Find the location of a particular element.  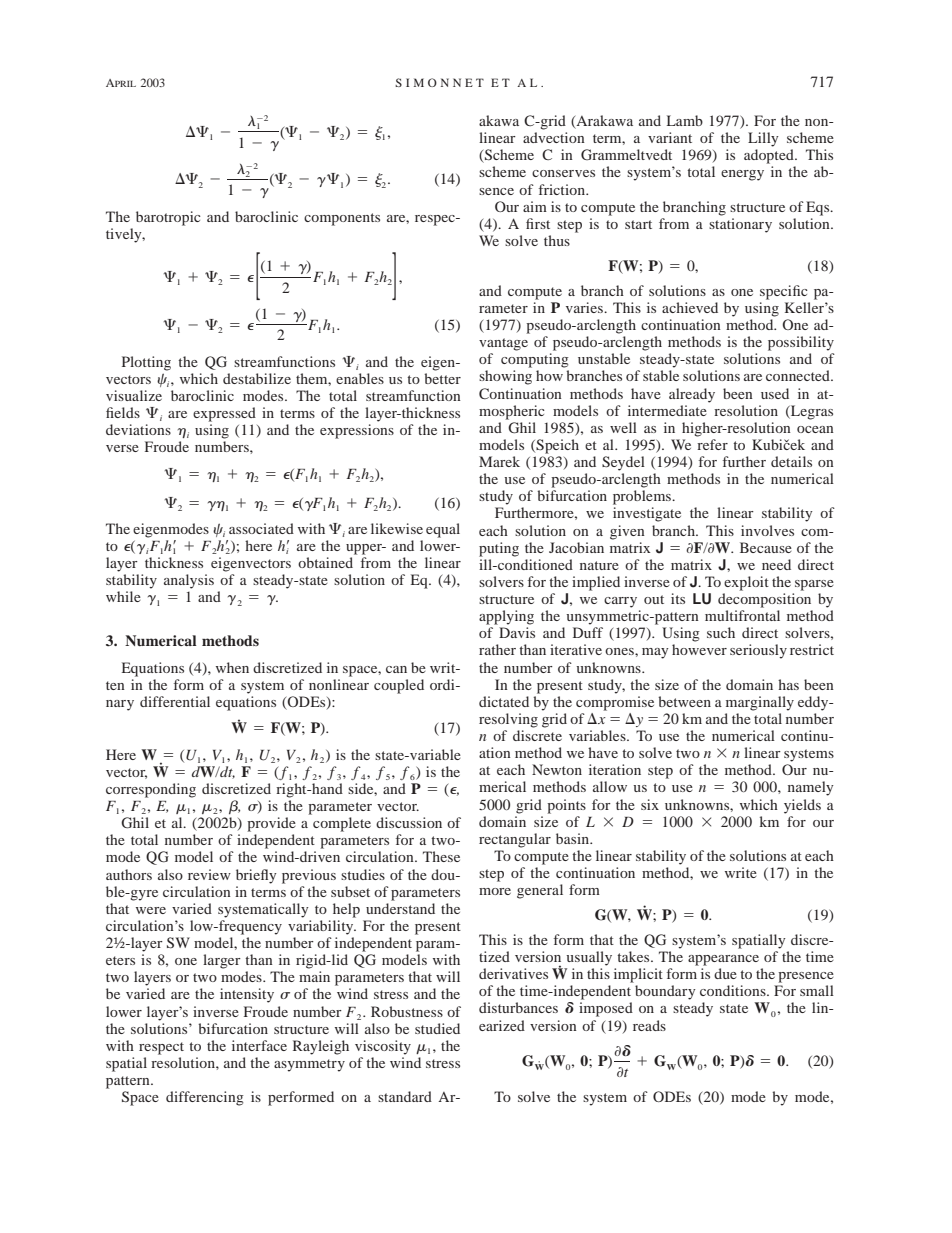

Lilly is located at coordinates (763, 139).
